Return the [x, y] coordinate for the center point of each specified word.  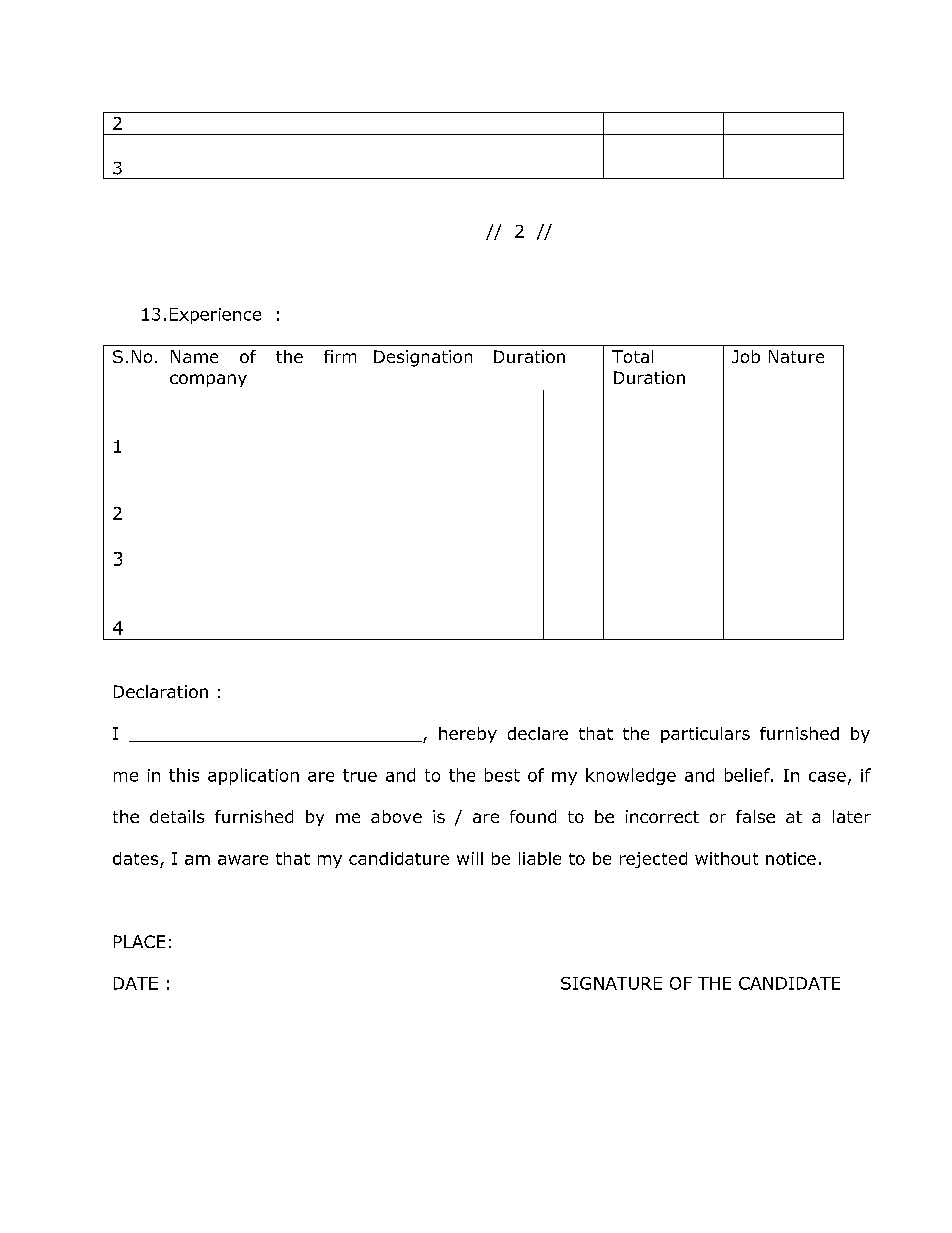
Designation [423, 358]
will [470, 858]
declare [538, 733]
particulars [705, 735]
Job [746, 356]
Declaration [161, 691]
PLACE [139, 941]
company [208, 380]
